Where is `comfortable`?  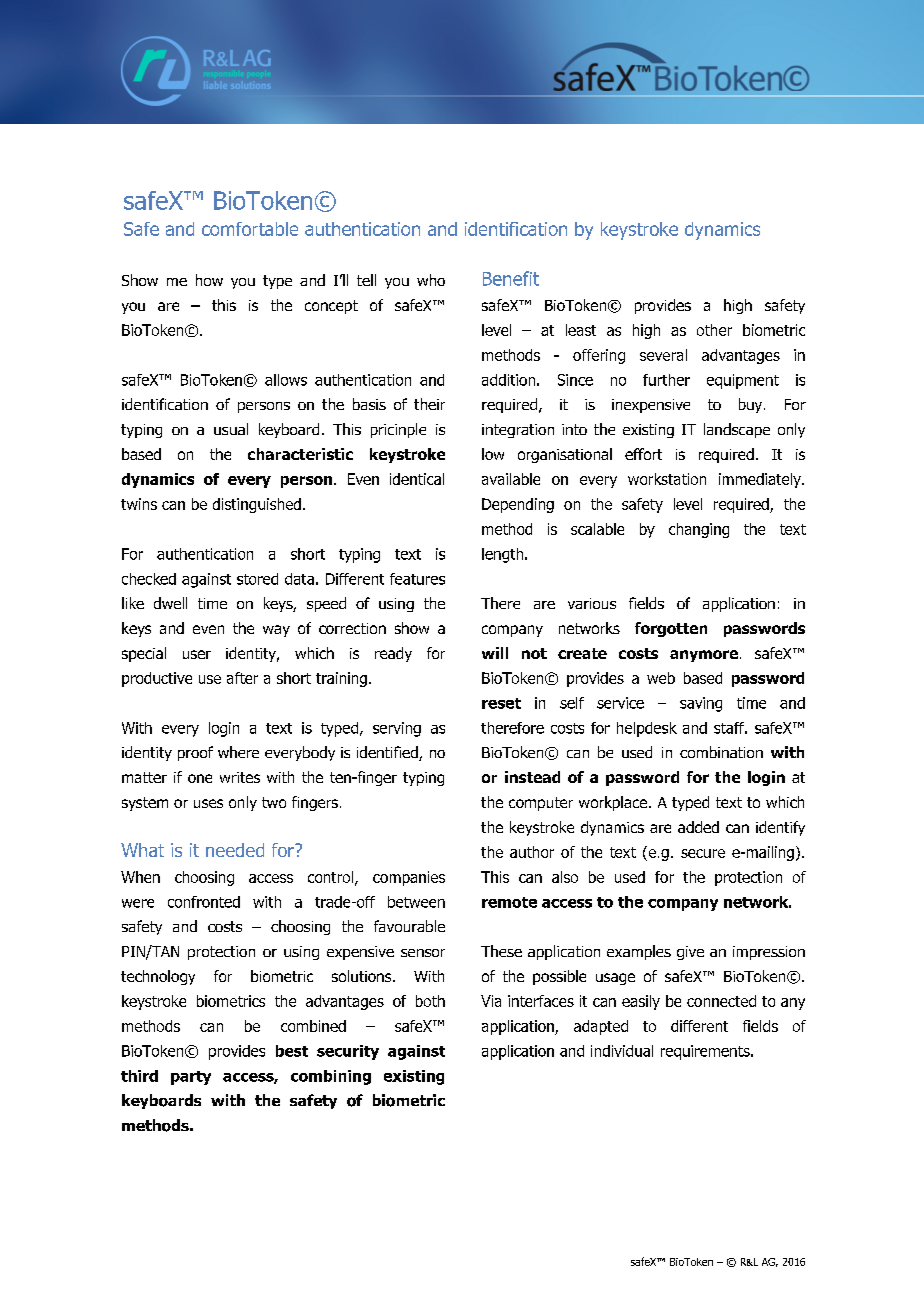 comfortable is located at coordinates (250, 229).
